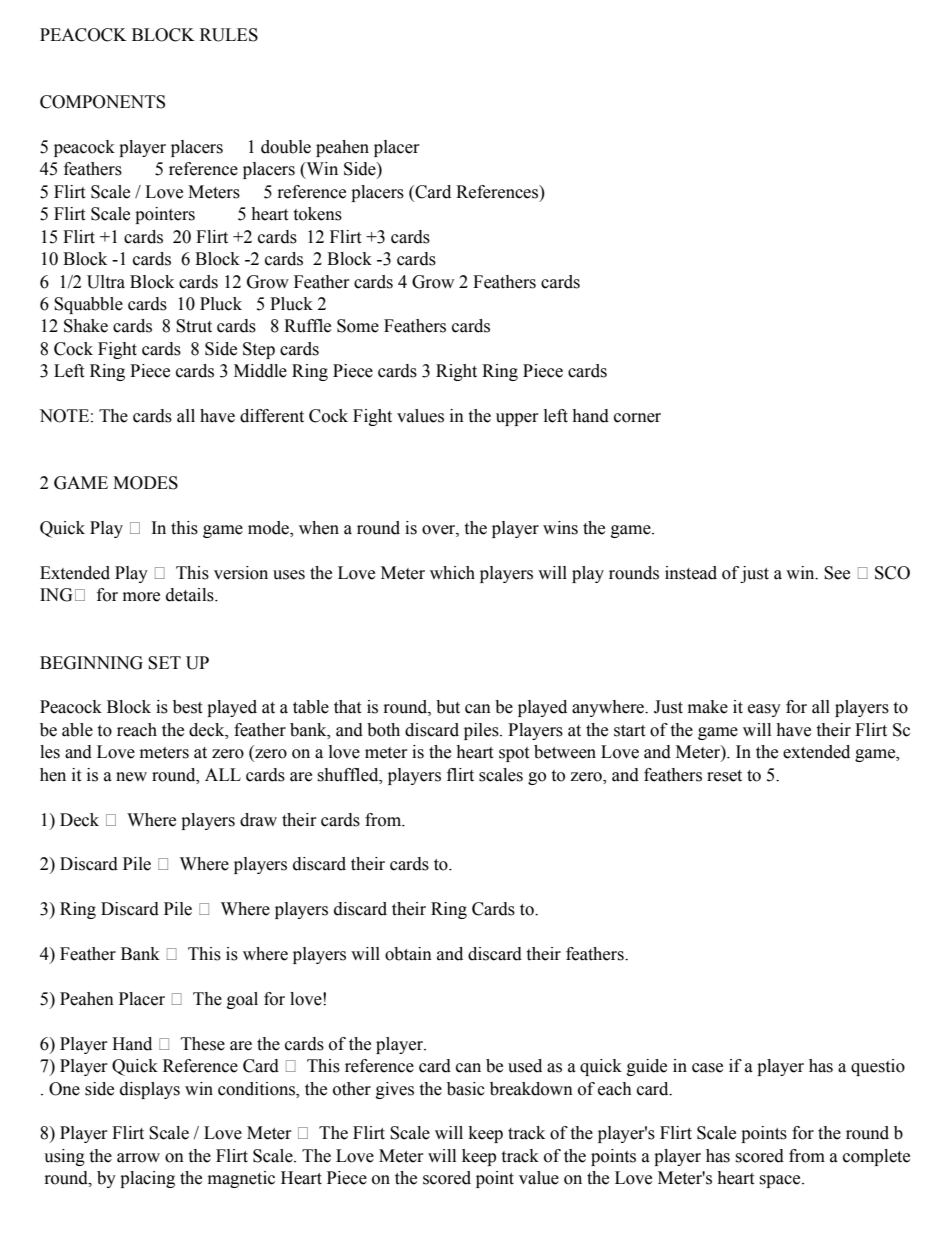 The width and height of the screenshot is (952, 1233). I want to click on placing, so click(147, 1179).
